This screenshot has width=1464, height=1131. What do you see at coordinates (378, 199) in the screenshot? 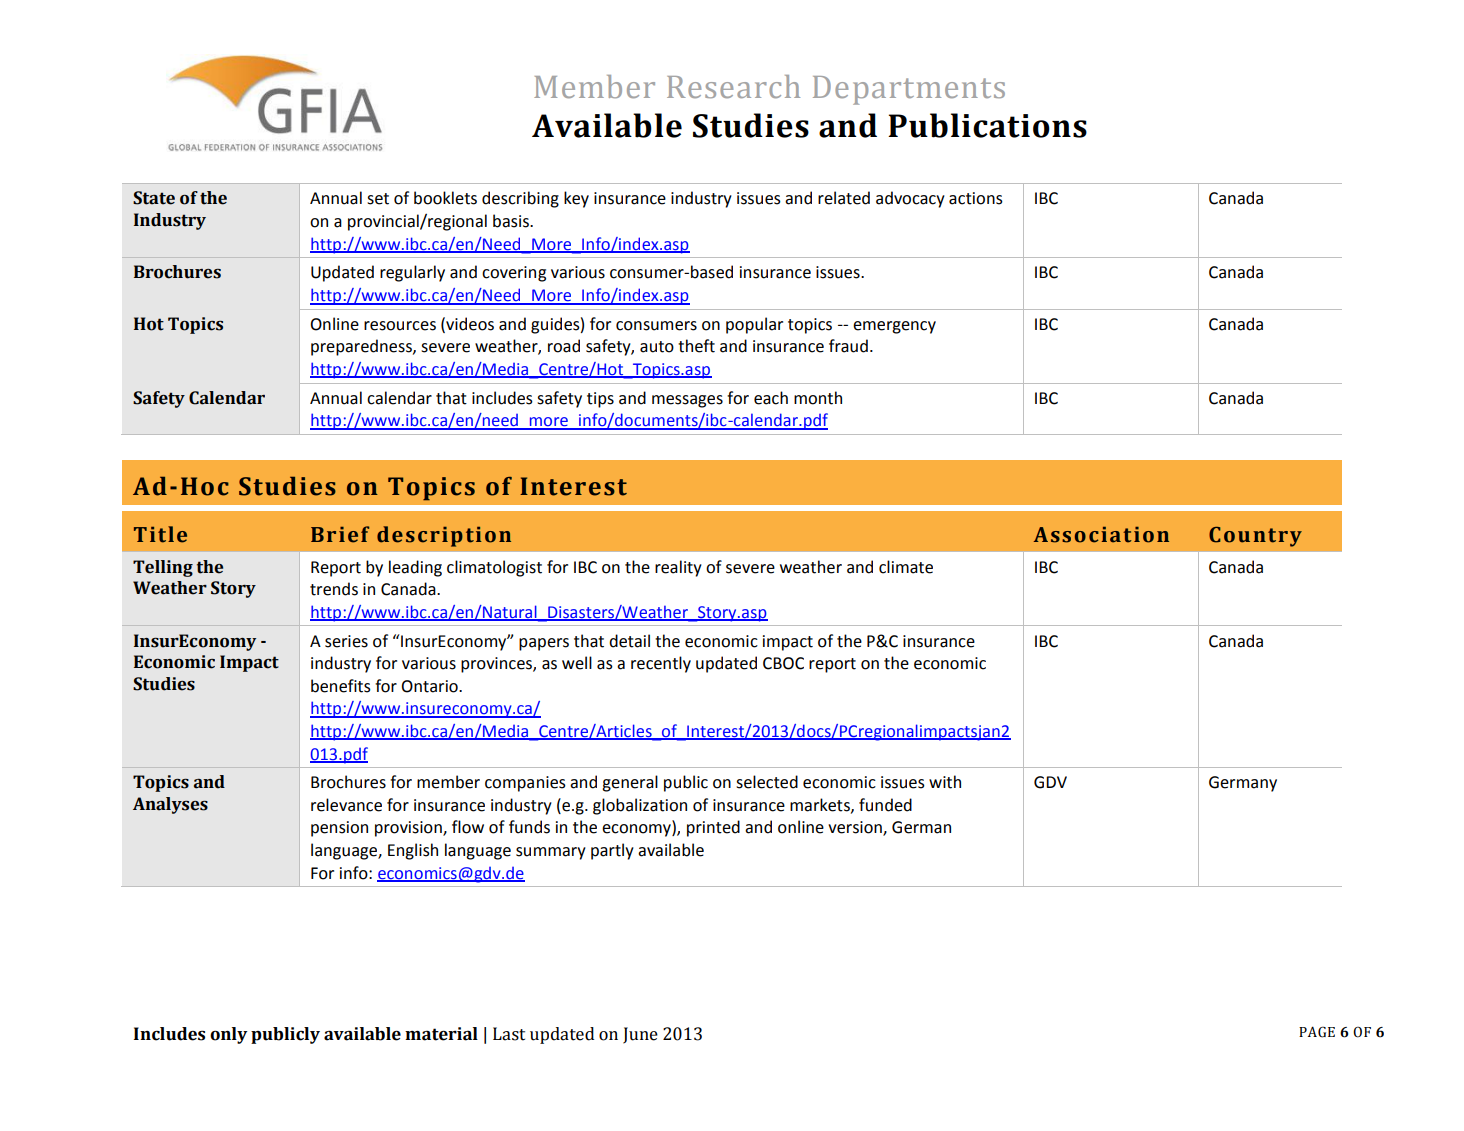
I see `set` at bounding box center [378, 199].
